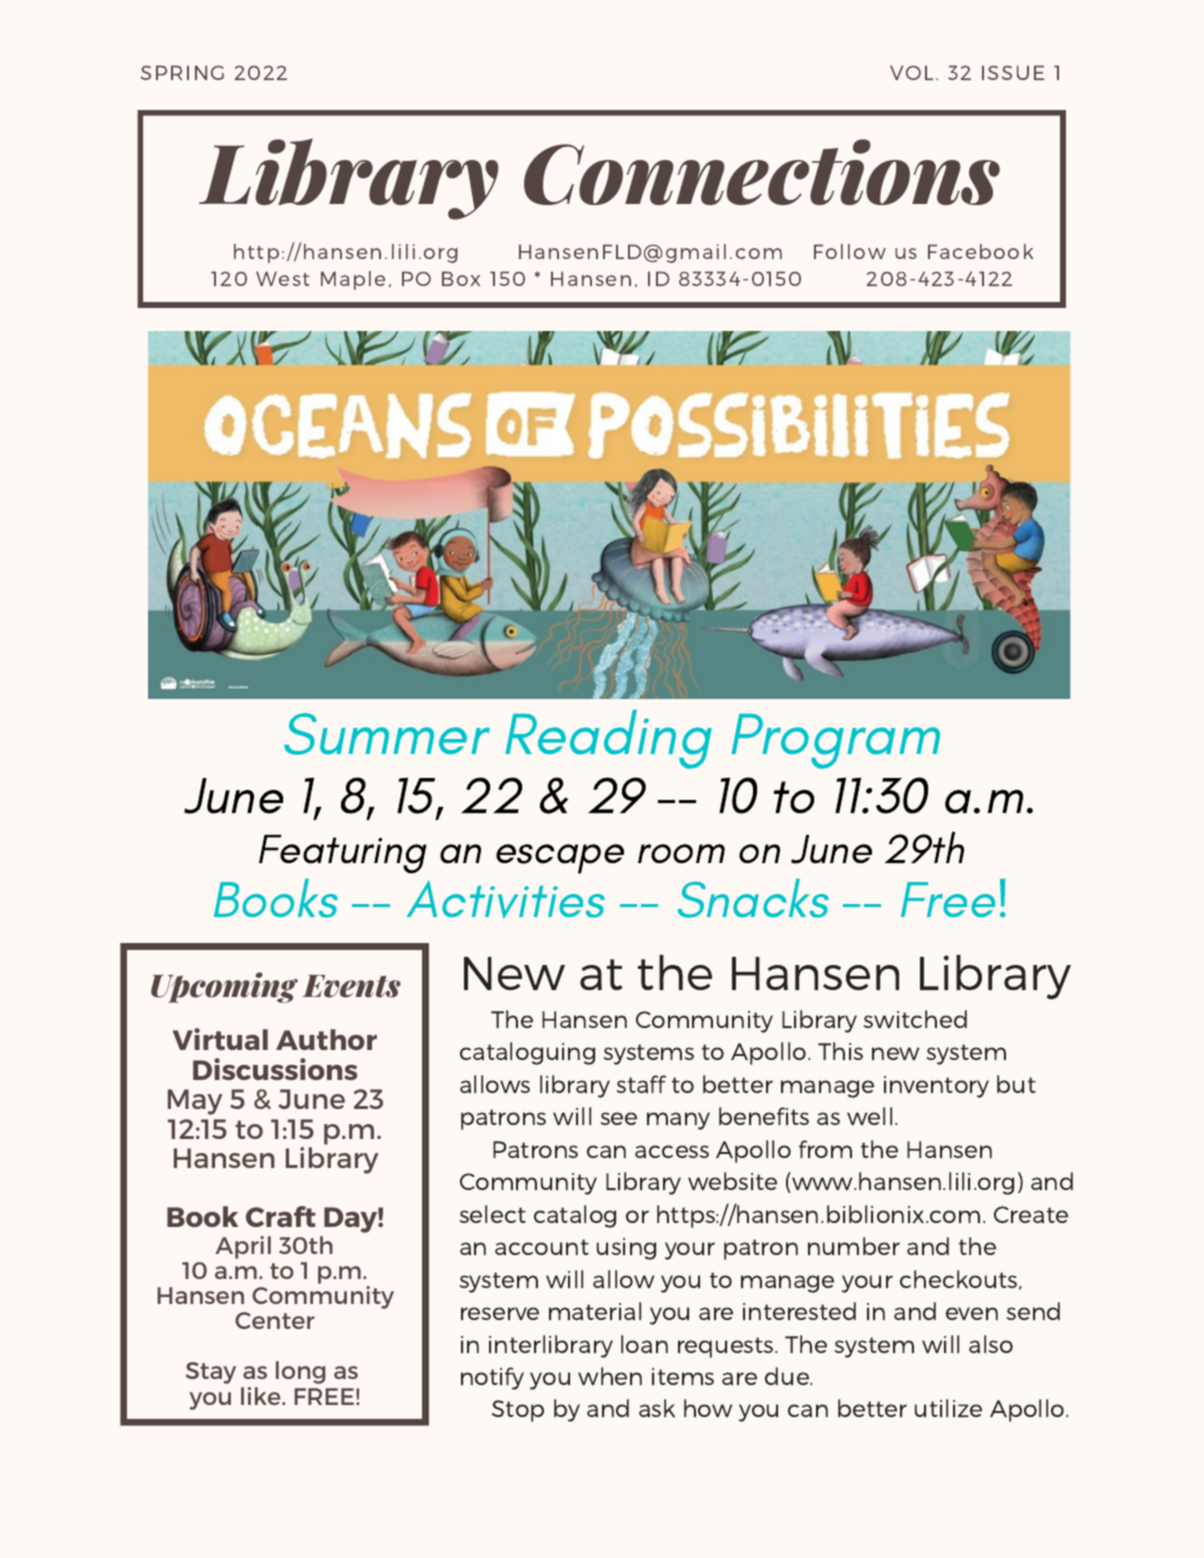 This screenshot has height=1558, width=1204. Describe the element at coordinates (915, 1019) in the screenshot. I see `switched` at that location.
